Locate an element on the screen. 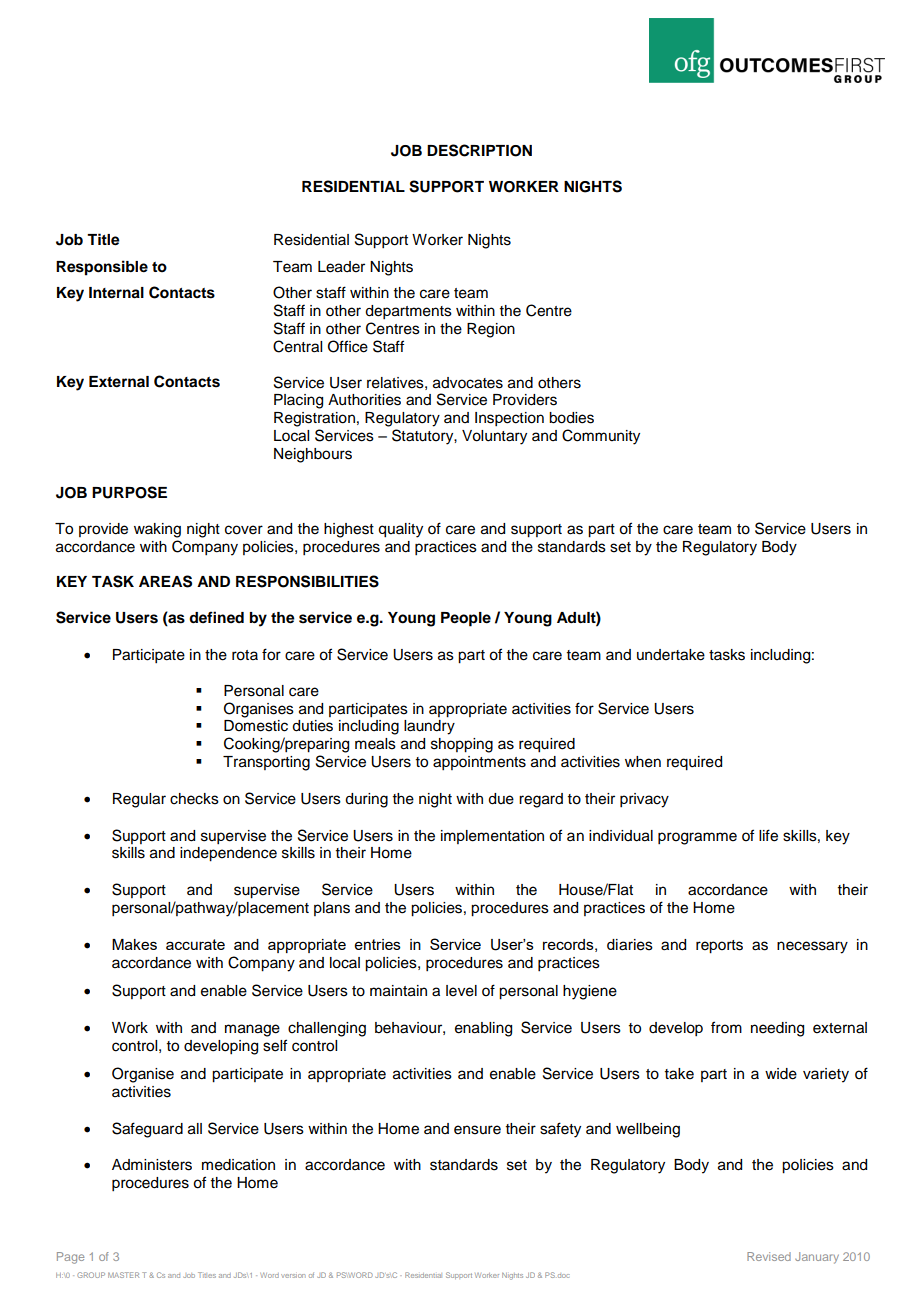 The width and height of the screenshot is (924, 1308). reports is located at coordinates (719, 947).
